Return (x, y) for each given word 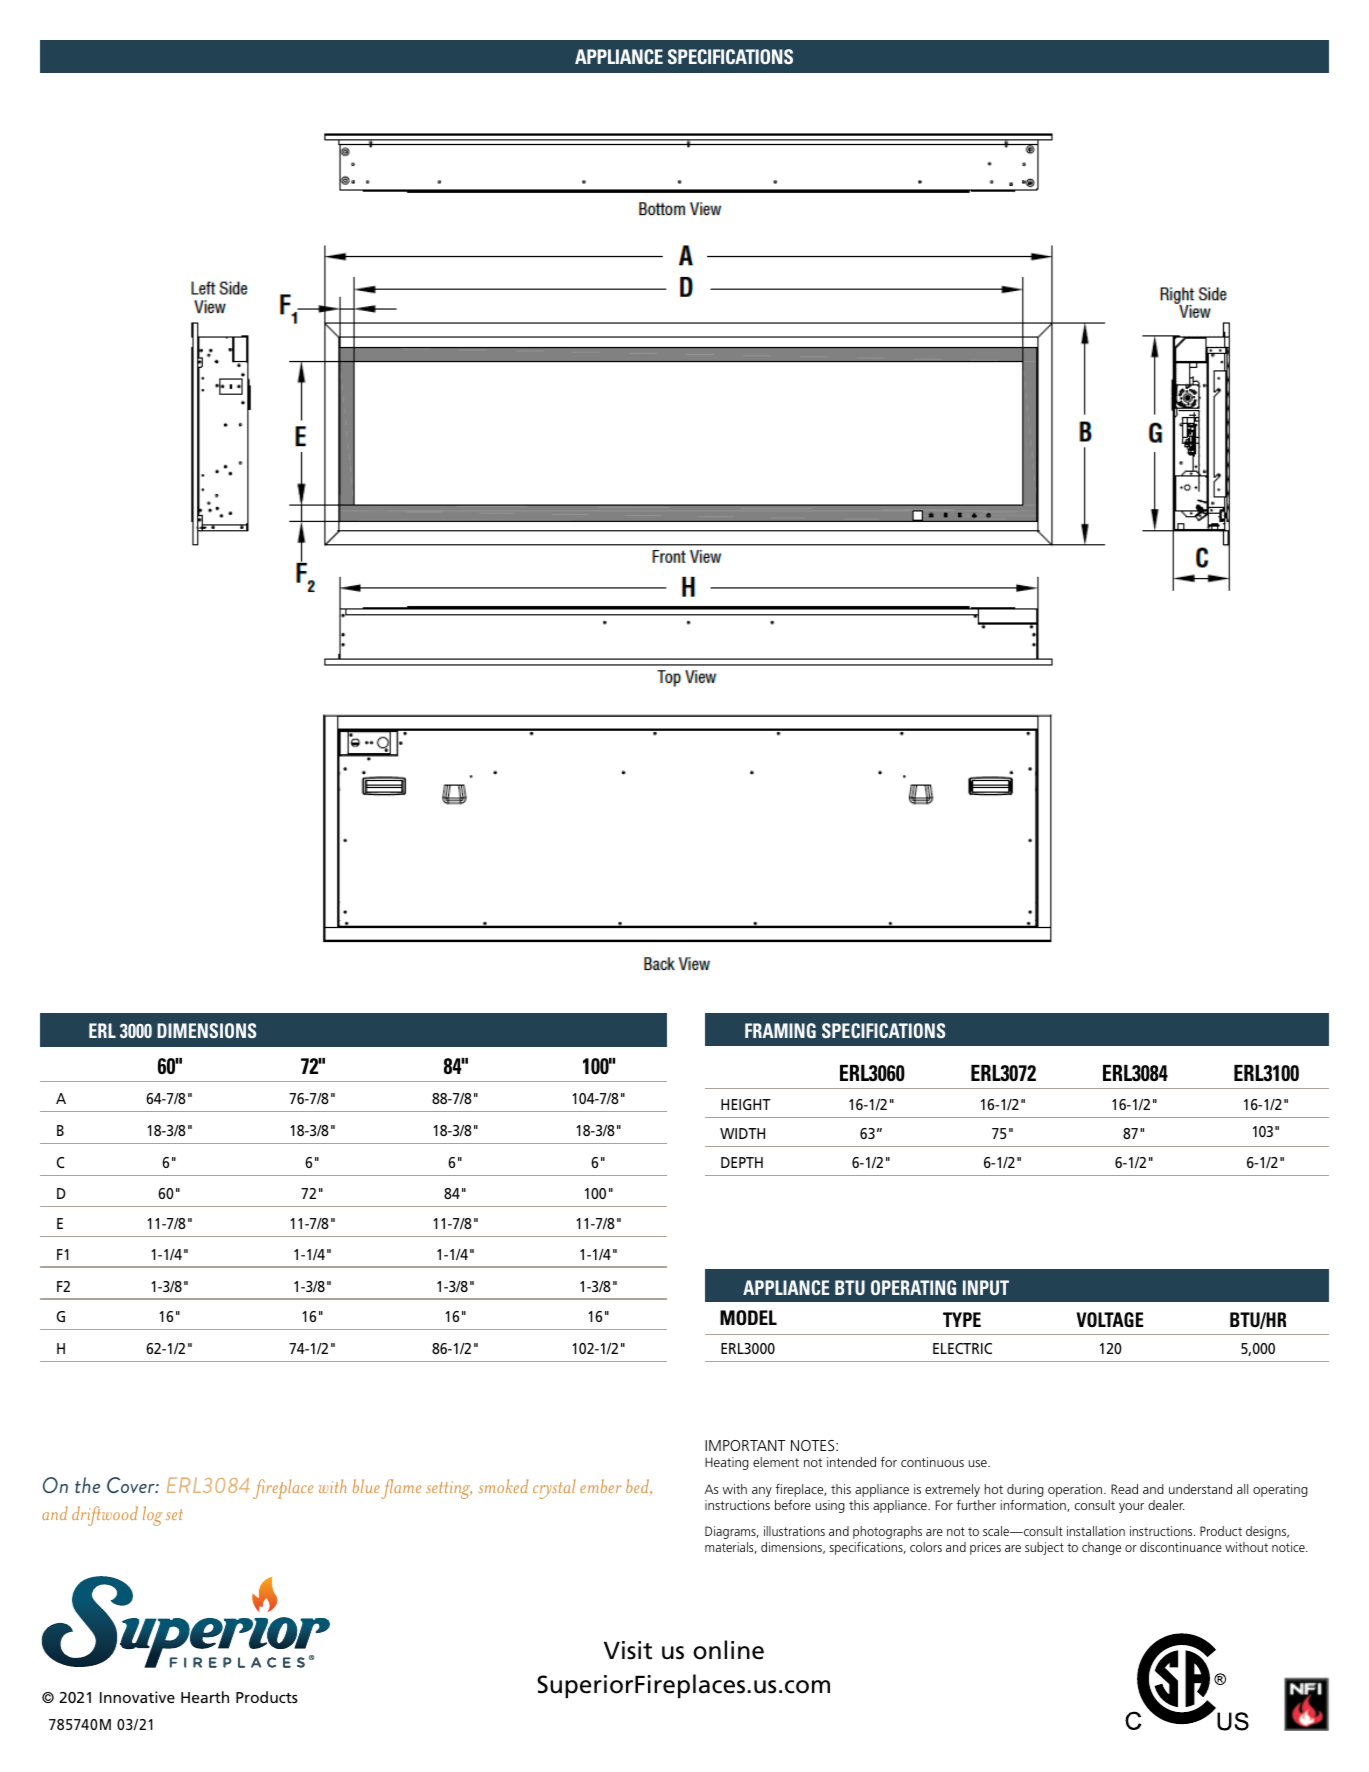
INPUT (986, 1287)
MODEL (748, 1318)
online (728, 1650)
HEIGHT (745, 1104)
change (1101, 1548)
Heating (727, 1463)
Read (1124, 1489)
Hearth (205, 1697)
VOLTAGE (1109, 1320)
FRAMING (780, 1030)
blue (366, 1486)
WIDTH (742, 1133)
